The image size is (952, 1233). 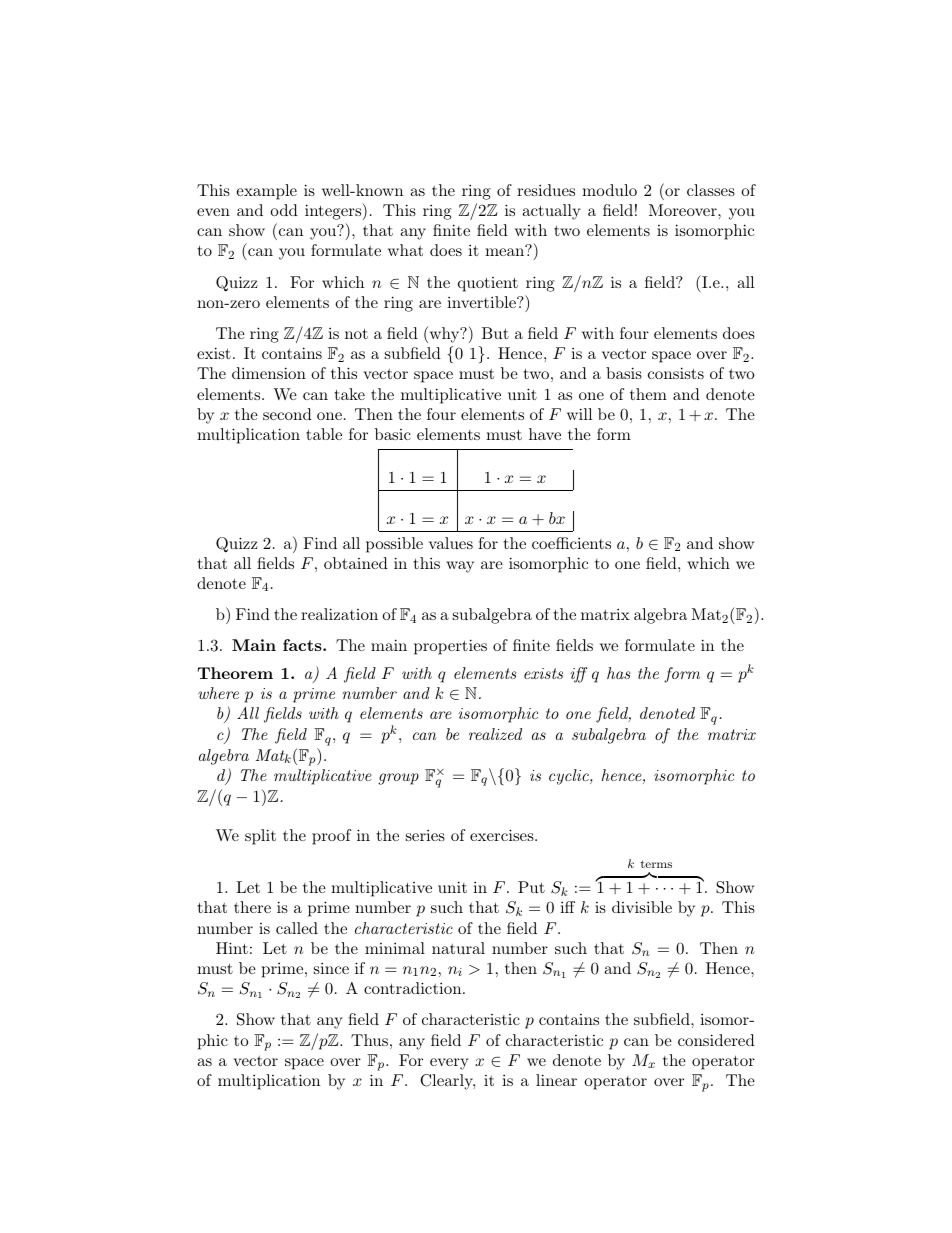 What do you see at coordinates (648, 394) in the screenshot?
I see `them` at bounding box center [648, 394].
